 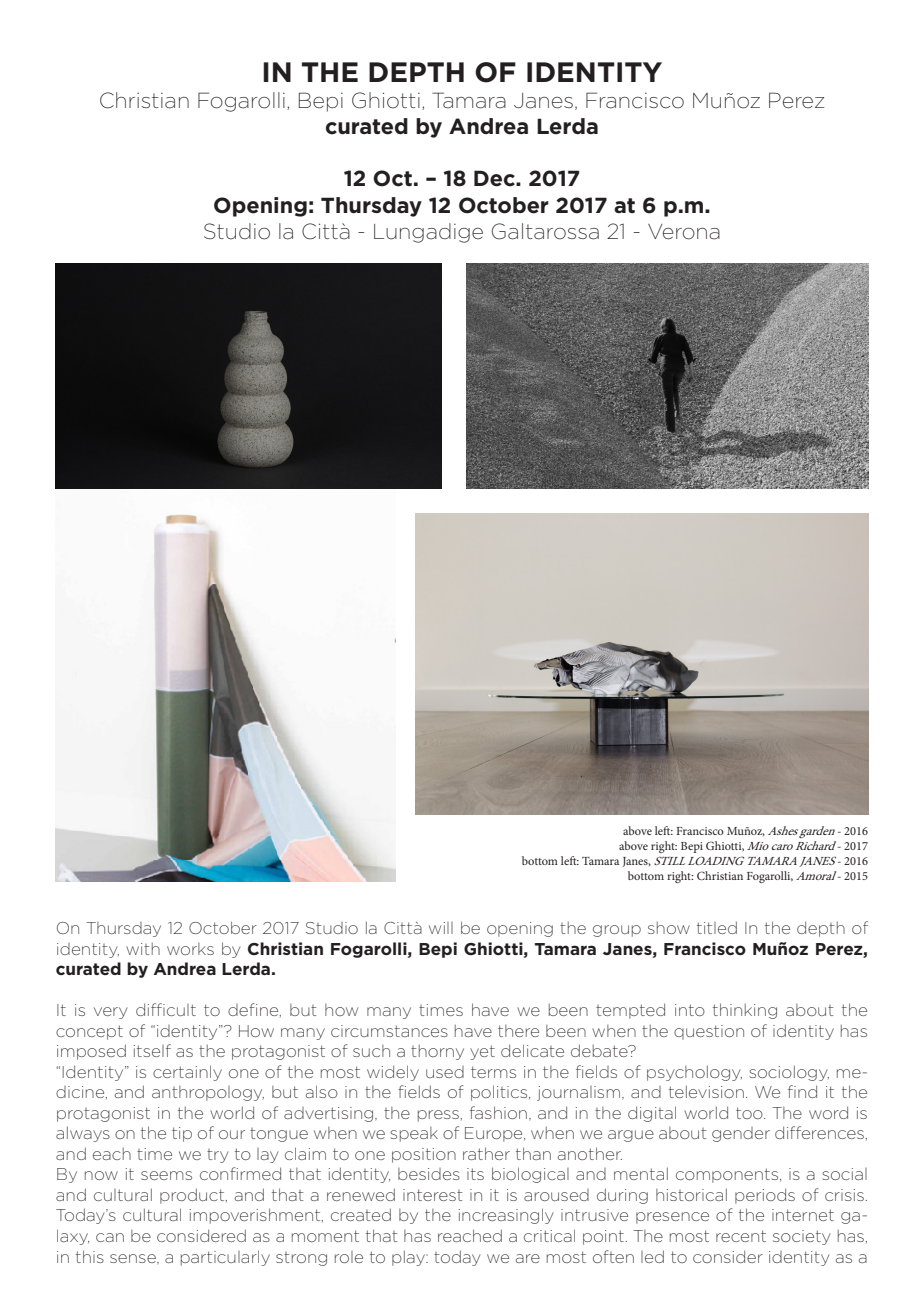 What do you see at coordinates (506, 1216) in the image?
I see `increasingly` at bounding box center [506, 1216].
